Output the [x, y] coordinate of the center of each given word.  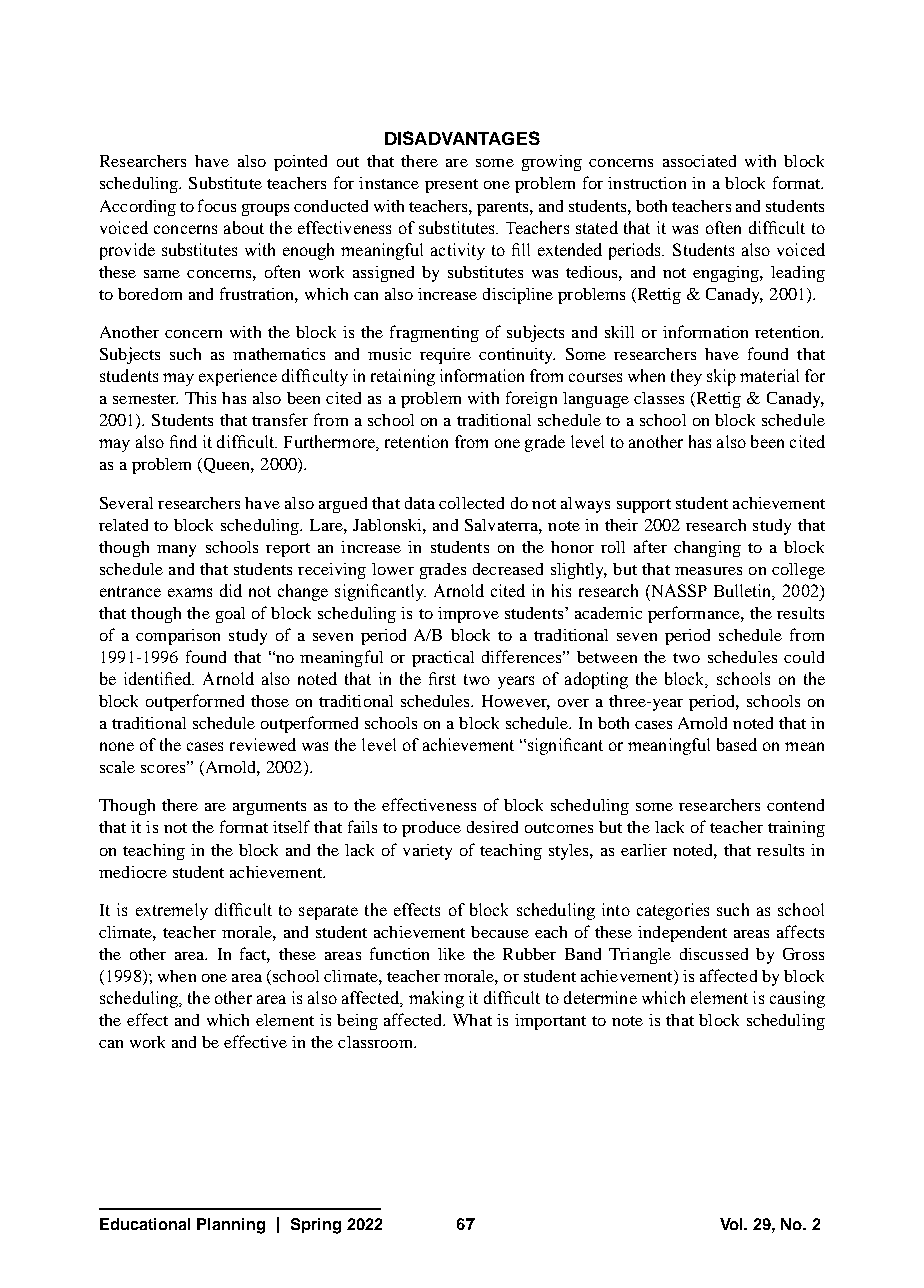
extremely [172, 911]
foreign [531, 399]
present [451, 186]
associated [699, 161]
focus [217, 205]
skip [721, 377]
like [451, 954]
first [442, 678]
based [737, 744]
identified [159, 678]
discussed [714, 954]
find [183, 441]
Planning [231, 1226]
